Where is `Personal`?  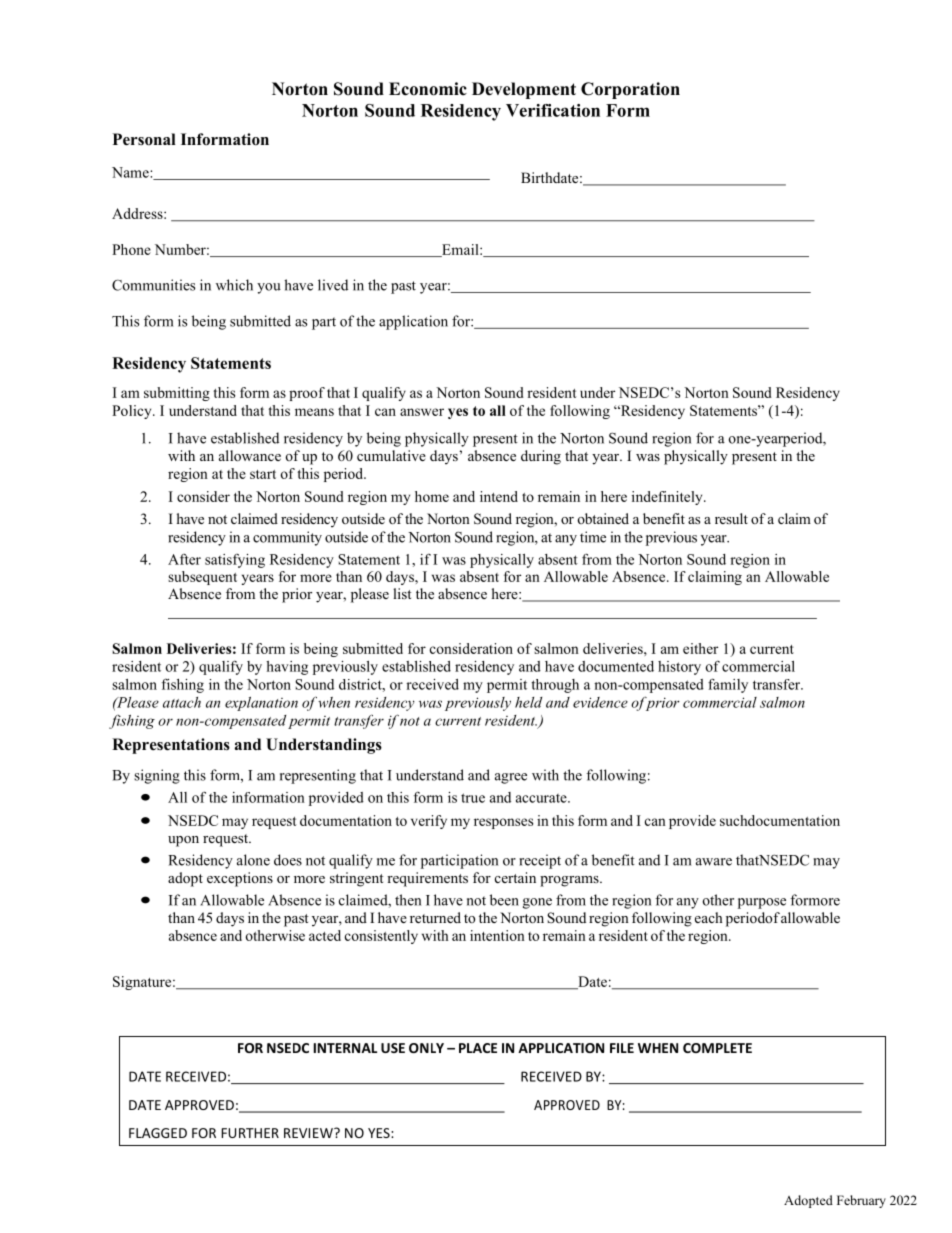
Personal is located at coordinates (144, 139).
